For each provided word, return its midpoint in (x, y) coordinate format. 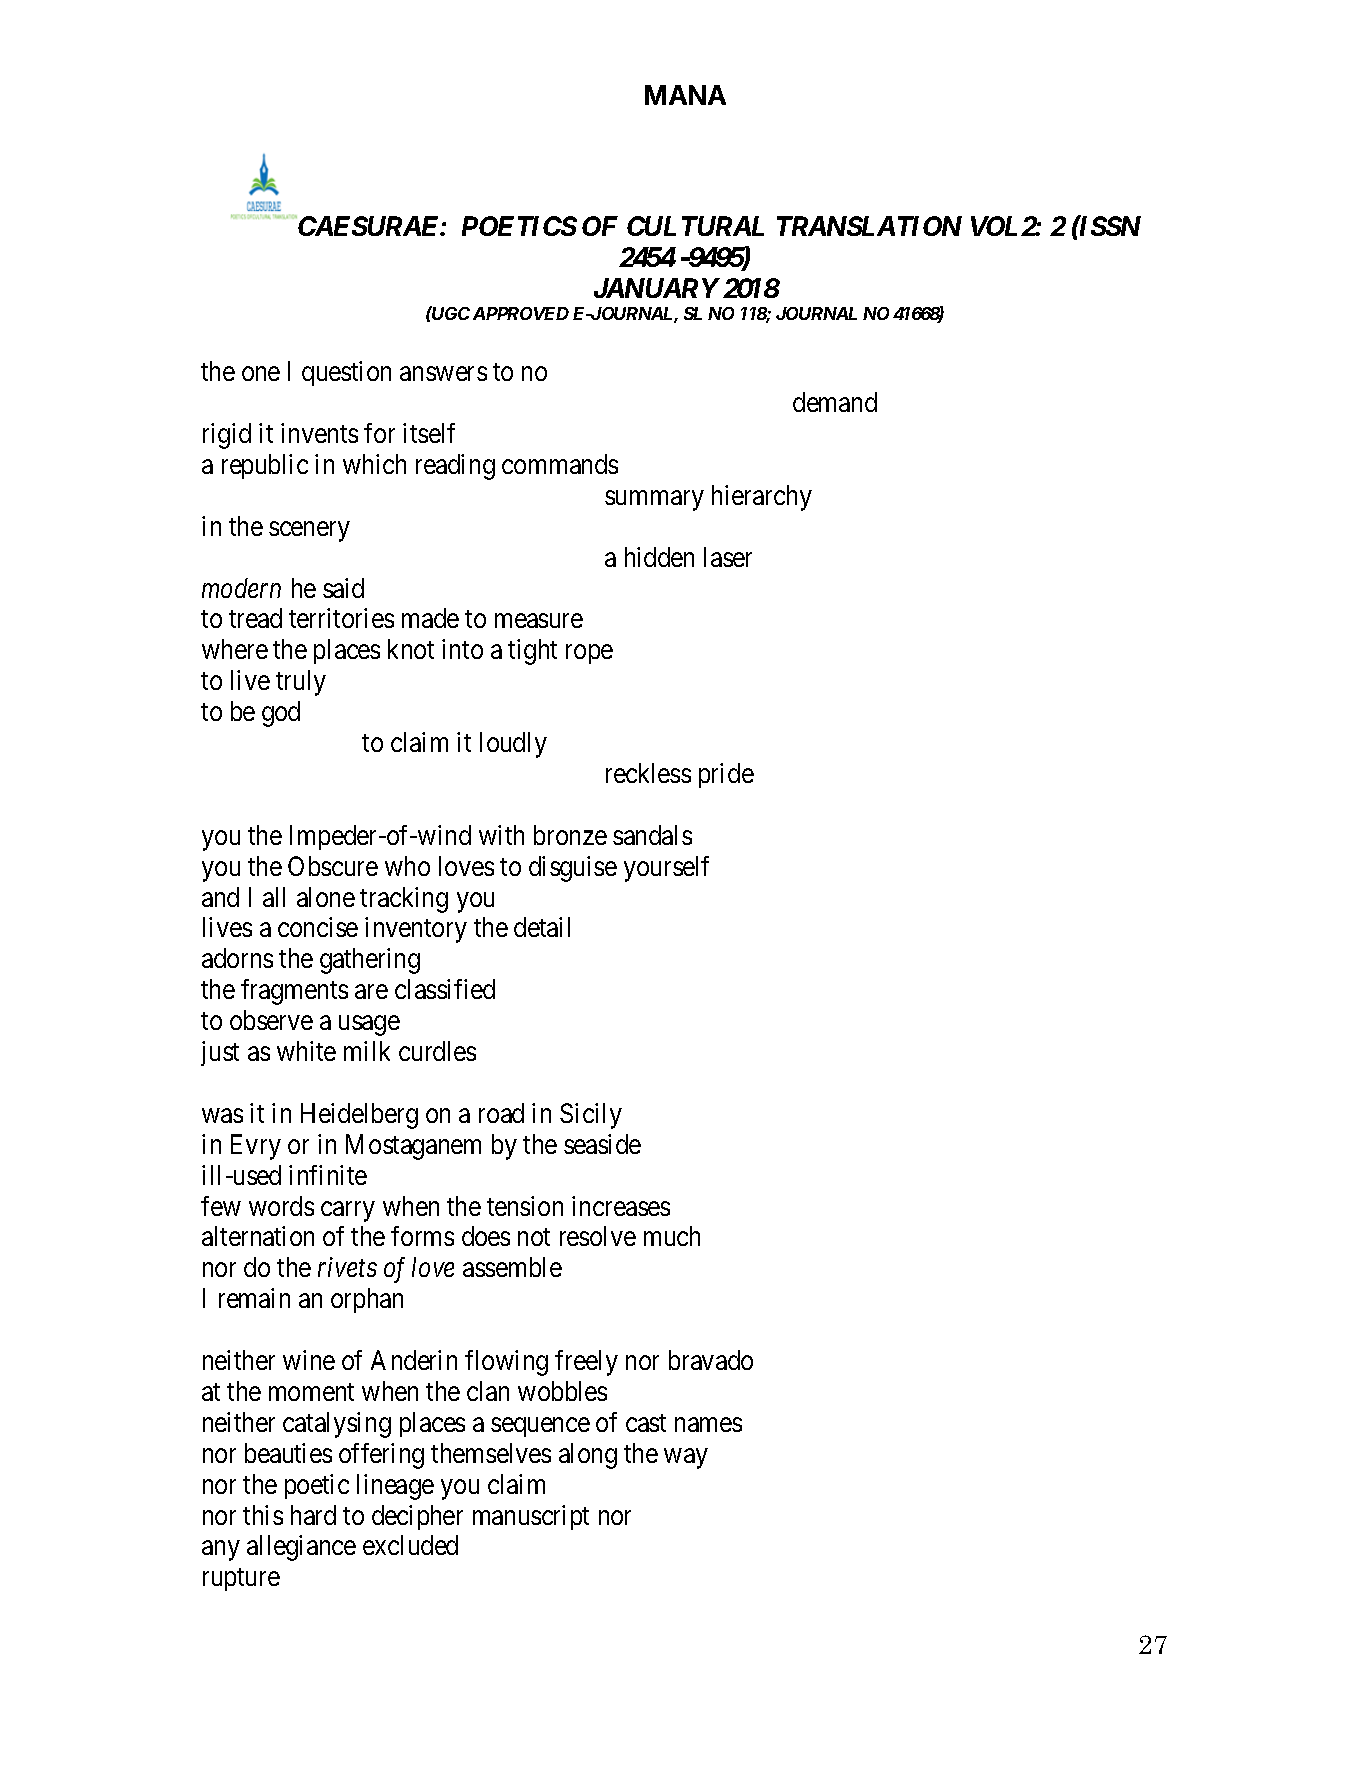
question (346, 373)
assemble (512, 1267)
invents (319, 433)
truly (301, 683)
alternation (258, 1236)
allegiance (301, 1548)
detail (542, 927)
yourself (666, 869)
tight (532, 652)
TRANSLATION (869, 226)
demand (835, 402)
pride (726, 775)
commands (560, 464)
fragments (294, 992)
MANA (685, 95)
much (672, 1236)
